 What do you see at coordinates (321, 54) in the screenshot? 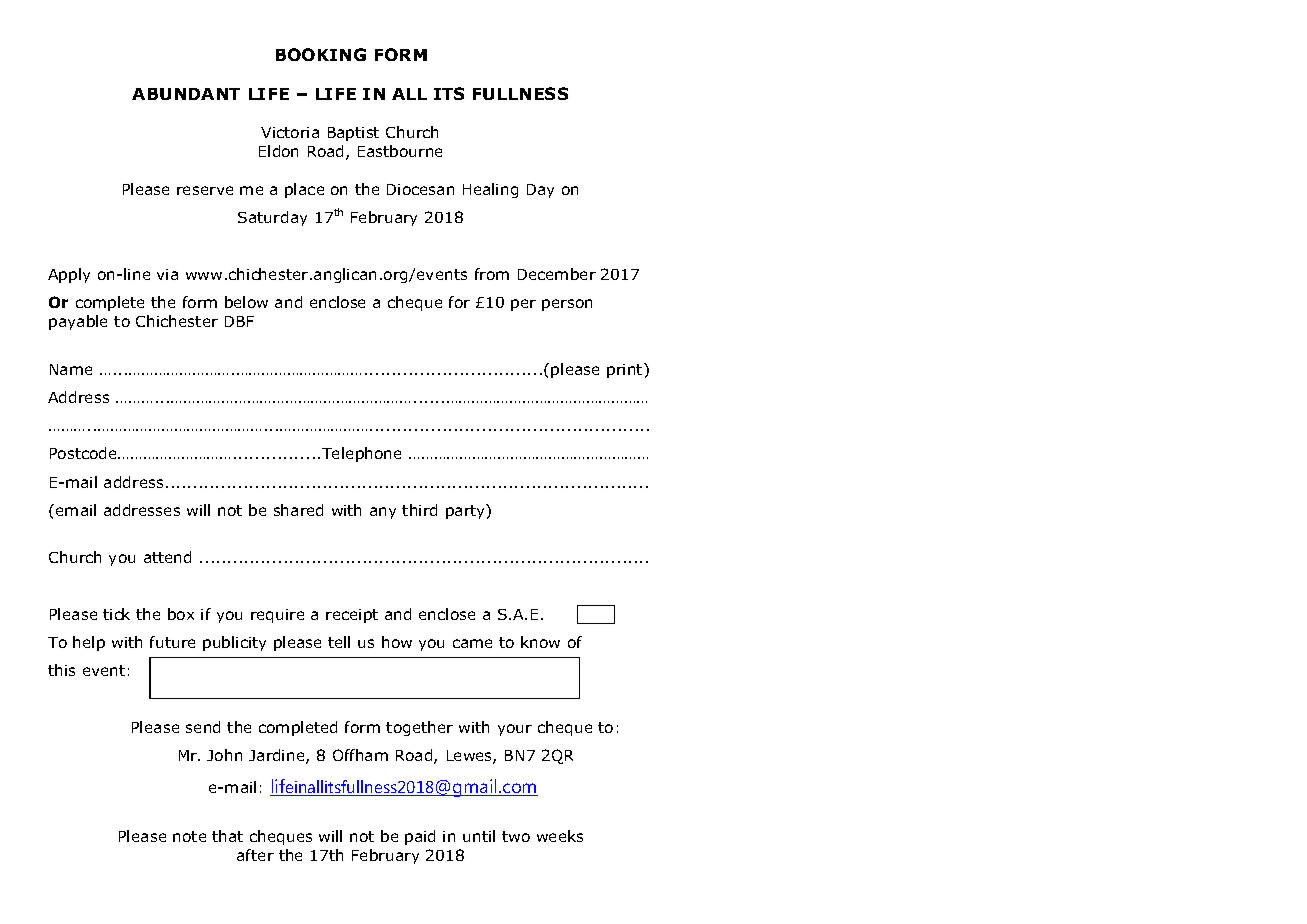
I see `BOOKING` at bounding box center [321, 54].
